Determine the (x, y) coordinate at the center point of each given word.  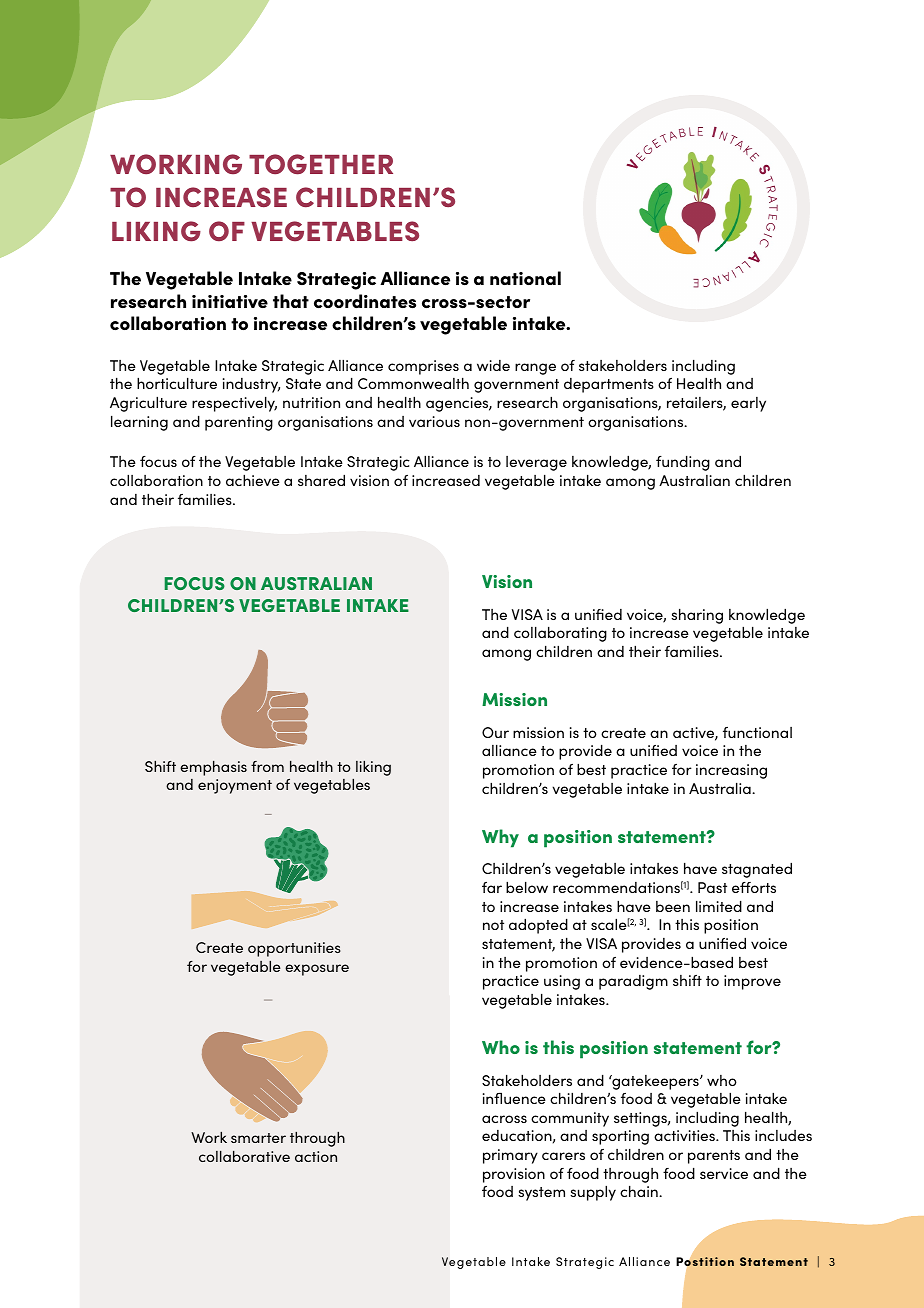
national (525, 278)
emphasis (213, 768)
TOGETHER (321, 164)
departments (609, 385)
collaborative (244, 1156)
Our (495, 732)
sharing (697, 616)
